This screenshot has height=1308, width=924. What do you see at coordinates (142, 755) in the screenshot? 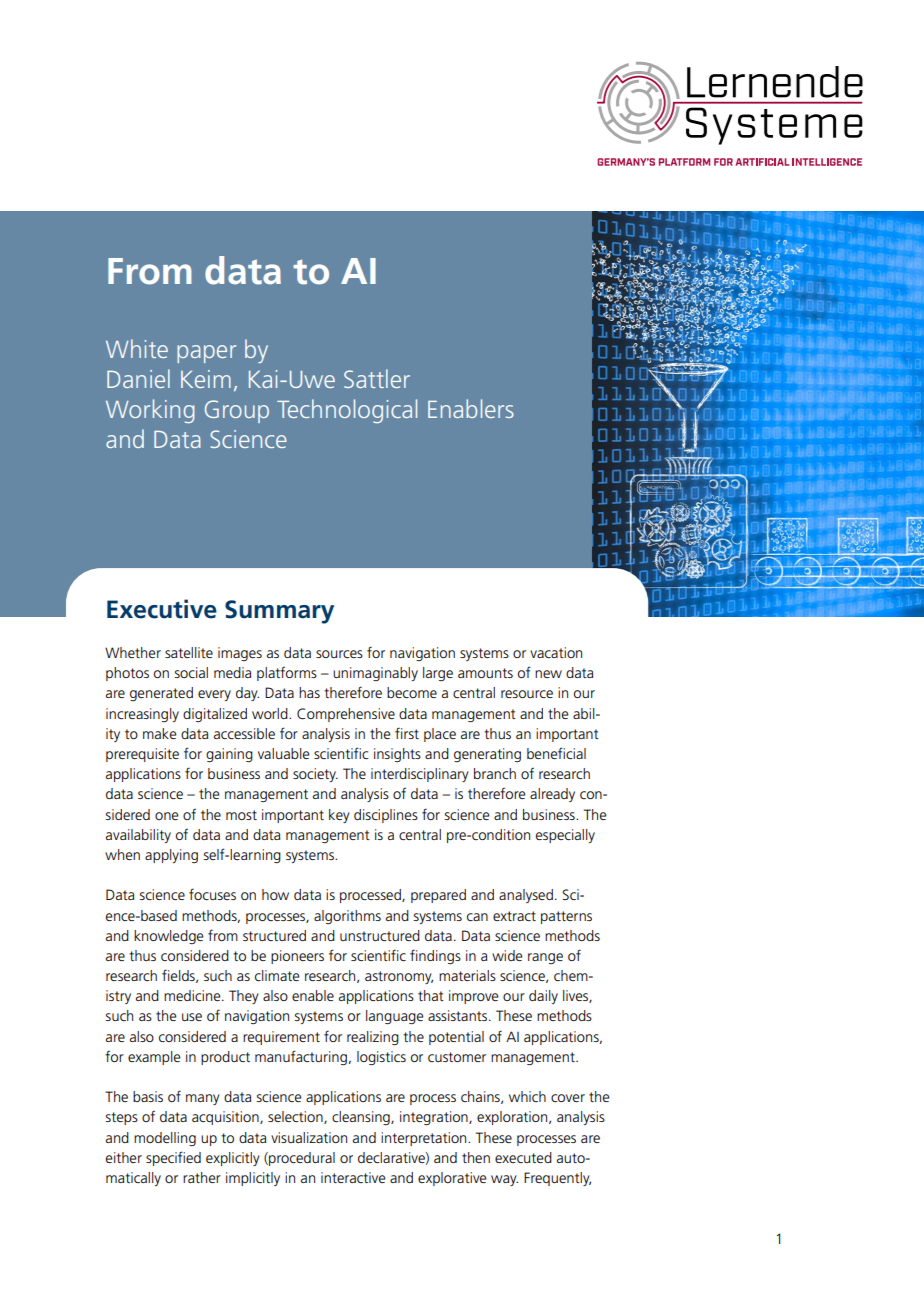
I see `prerequisite` at bounding box center [142, 755].
